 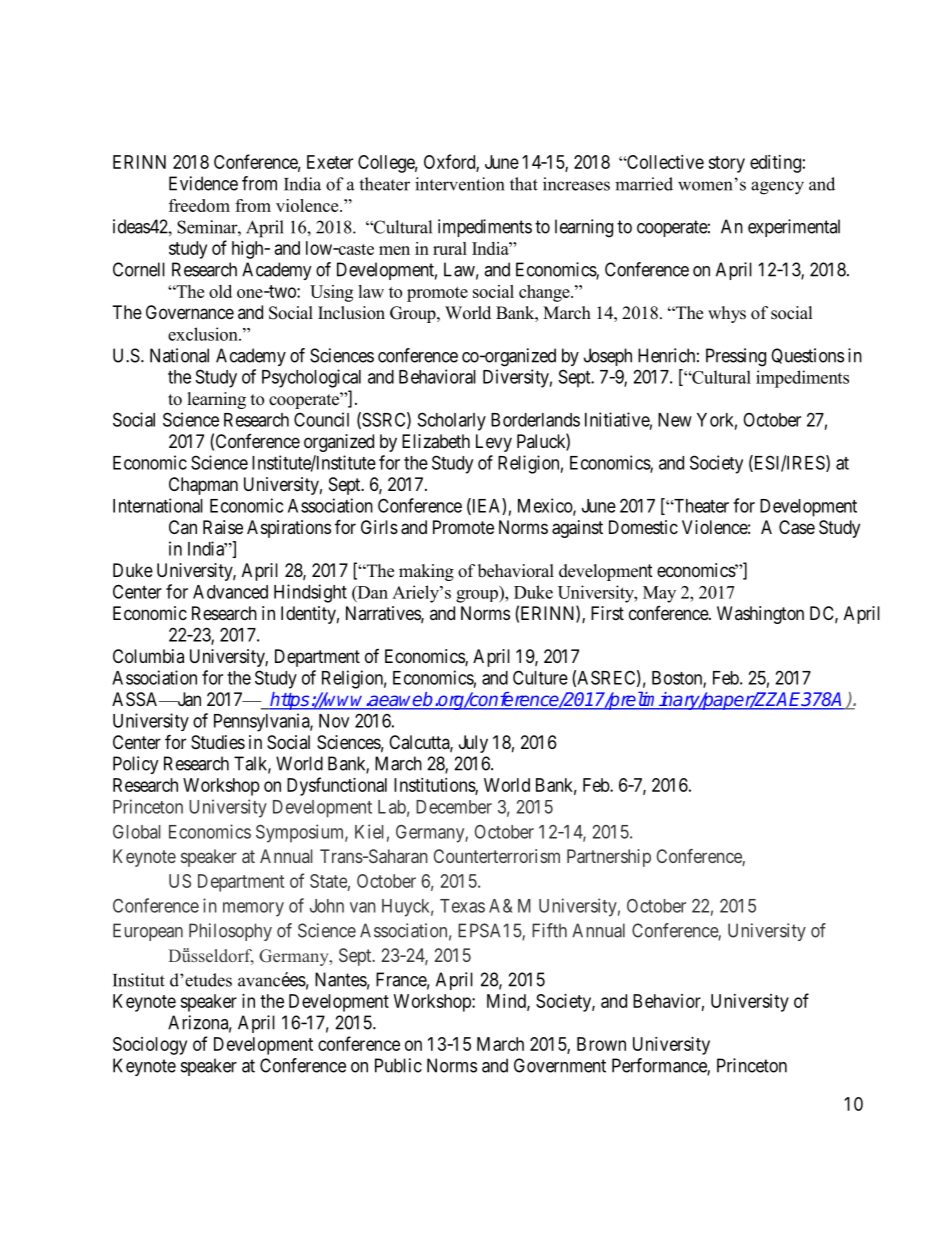 I want to click on Brown, so click(x=601, y=1044).
